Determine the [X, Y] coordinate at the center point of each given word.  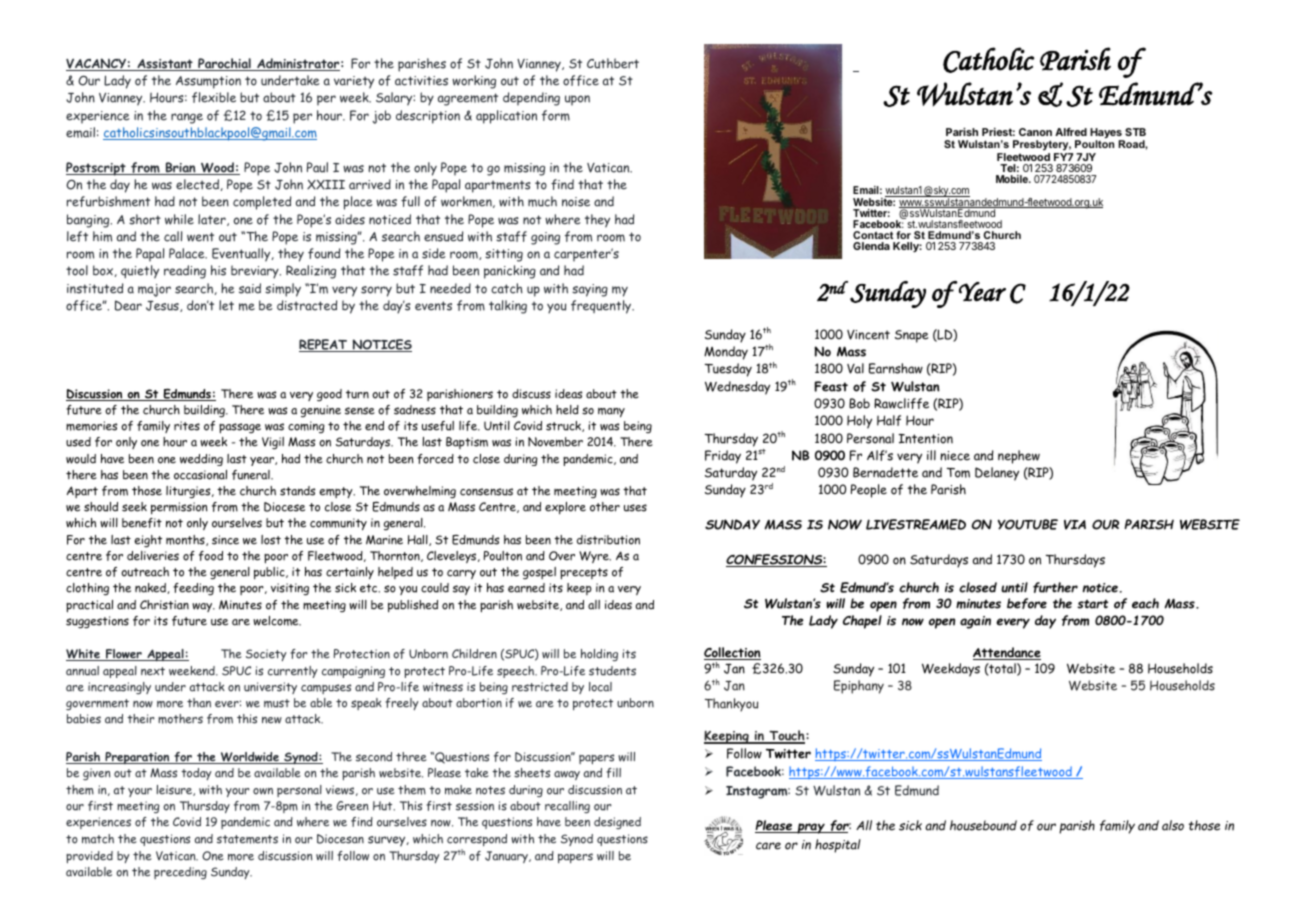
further [1055, 587]
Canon [1035, 132]
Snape [912, 336]
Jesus [163, 306]
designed [617, 823]
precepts [584, 574]
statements [247, 839]
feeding [193, 589]
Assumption [208, 82]
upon [577, 100]
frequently [602, 307]
